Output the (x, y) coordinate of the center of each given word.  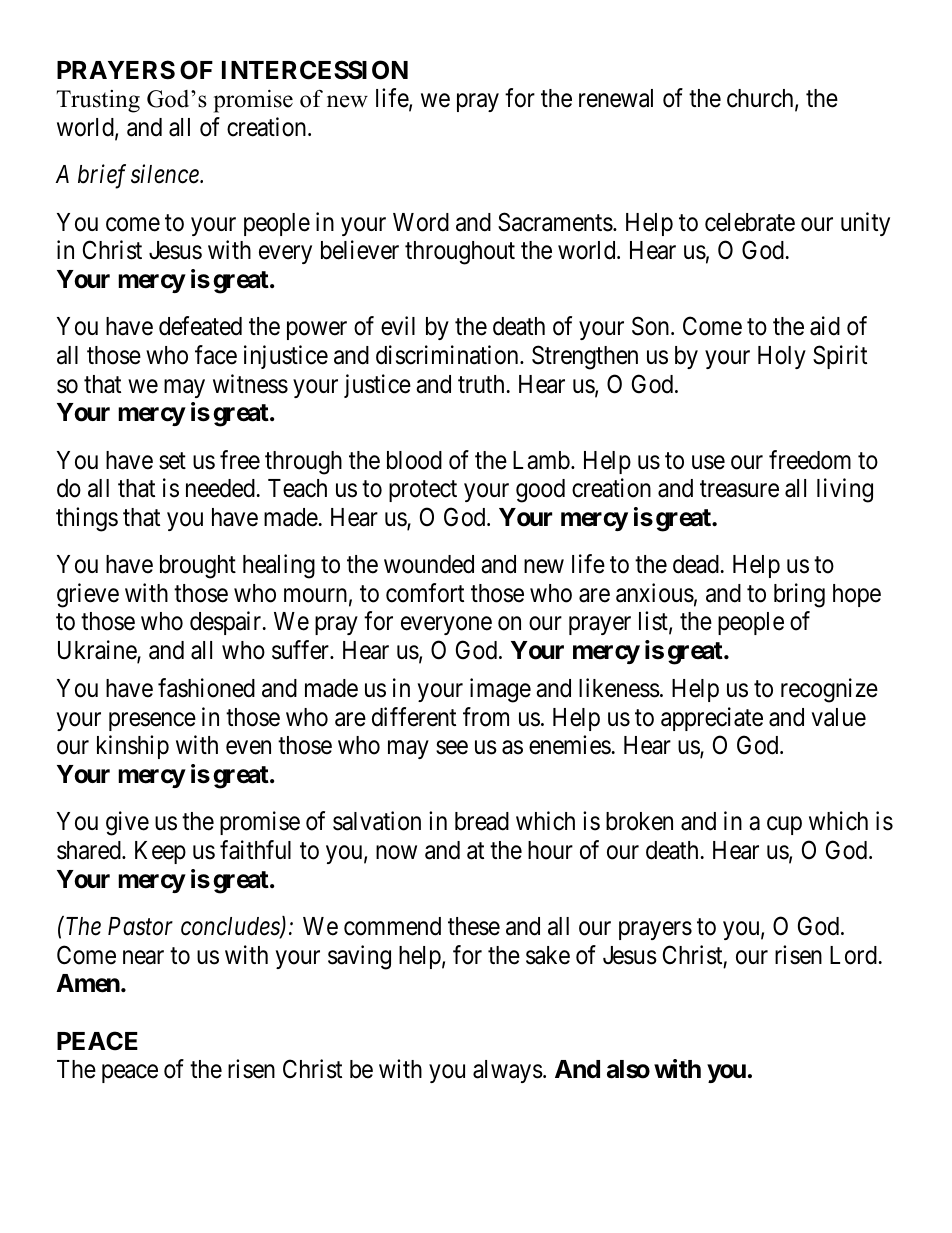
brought (198, 567)
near (143, 957)
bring (799, 595)
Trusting (98, 101)
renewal (616, 98)
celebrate (750, 222)
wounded (429, 564)
